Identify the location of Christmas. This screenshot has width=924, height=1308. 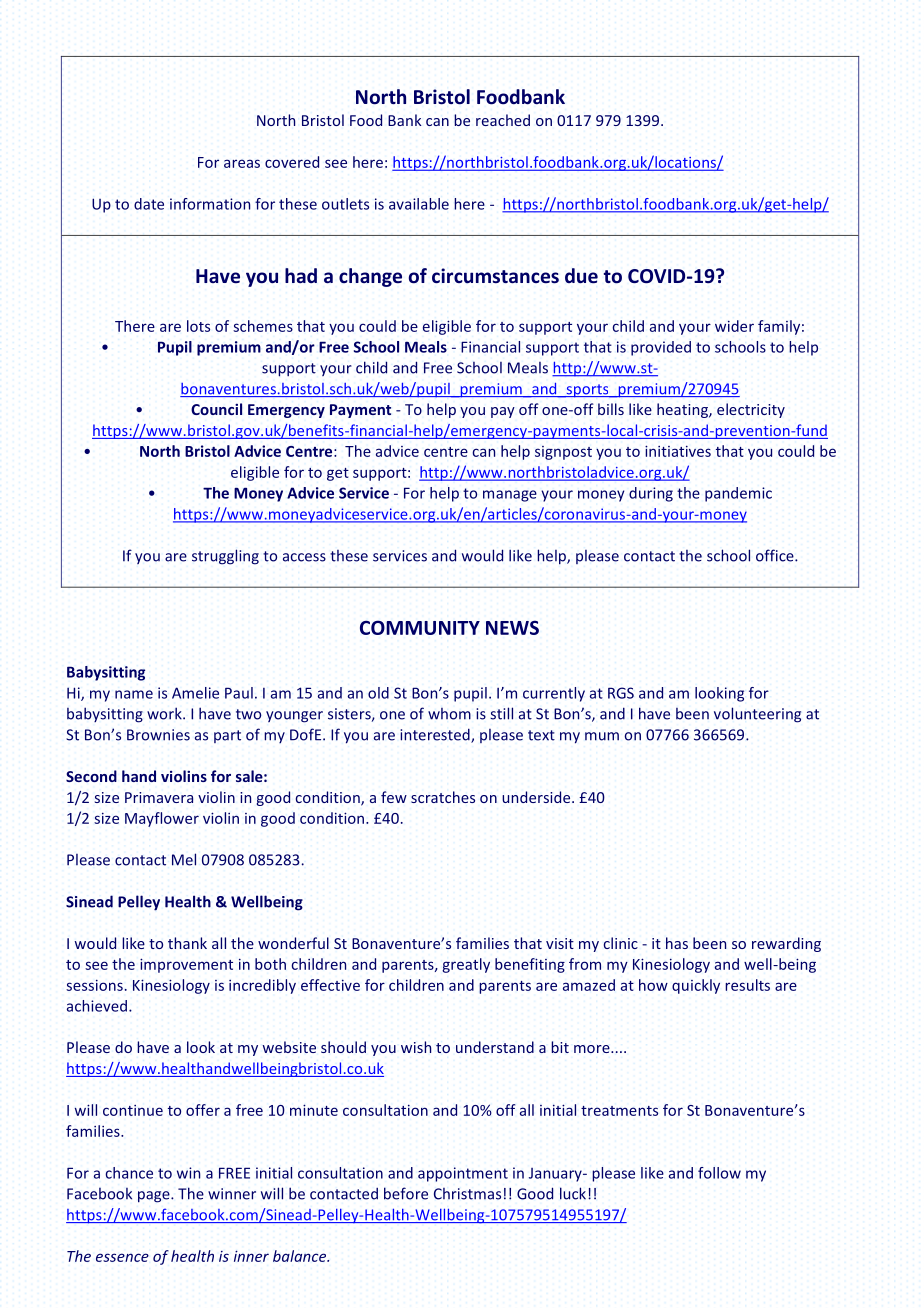
(467, 1194).
